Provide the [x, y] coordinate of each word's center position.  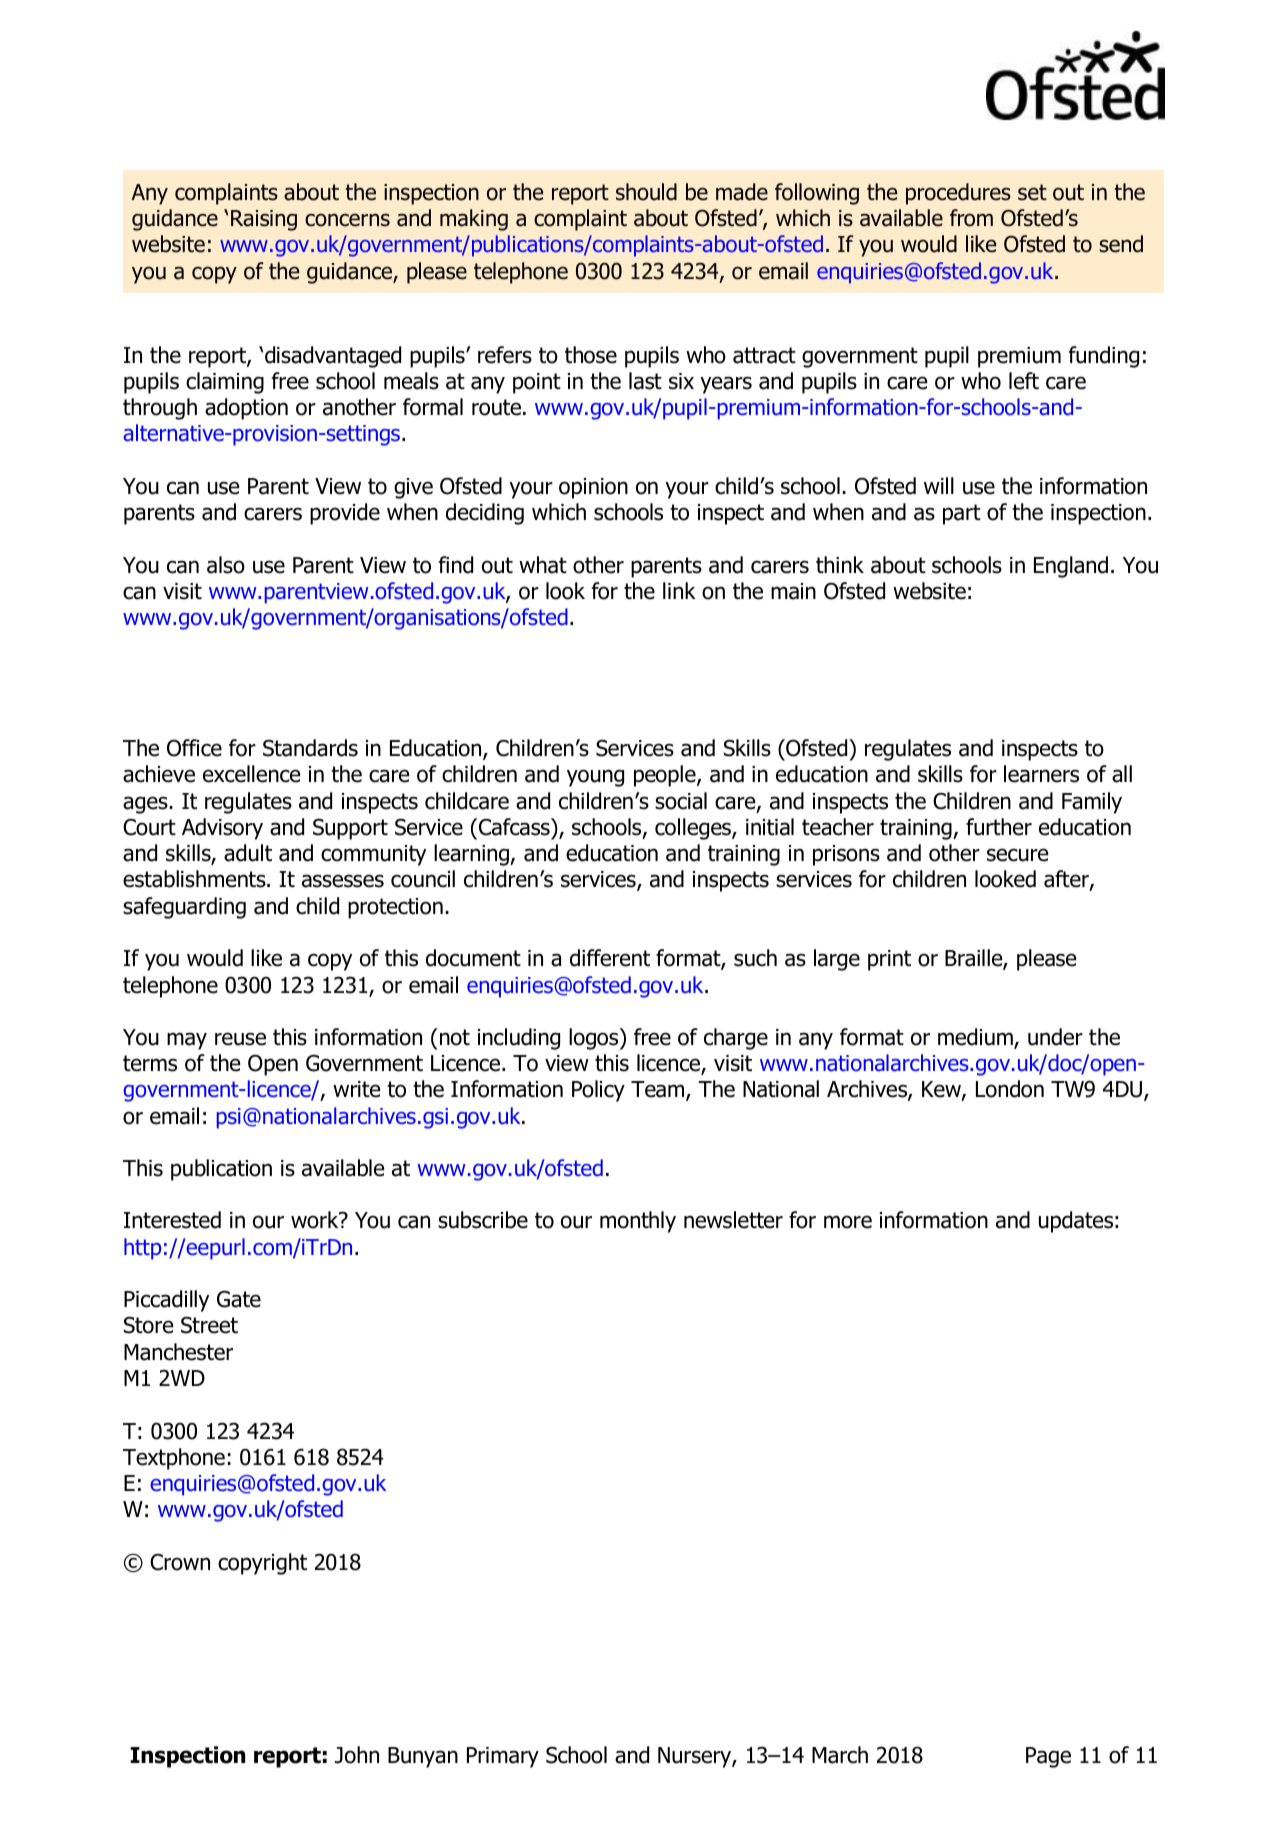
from [971, 218]
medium [976, 1038]
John [357, 1755]
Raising [264, 220]
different [610, 958]
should [646, 192]
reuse [240, 1039]
